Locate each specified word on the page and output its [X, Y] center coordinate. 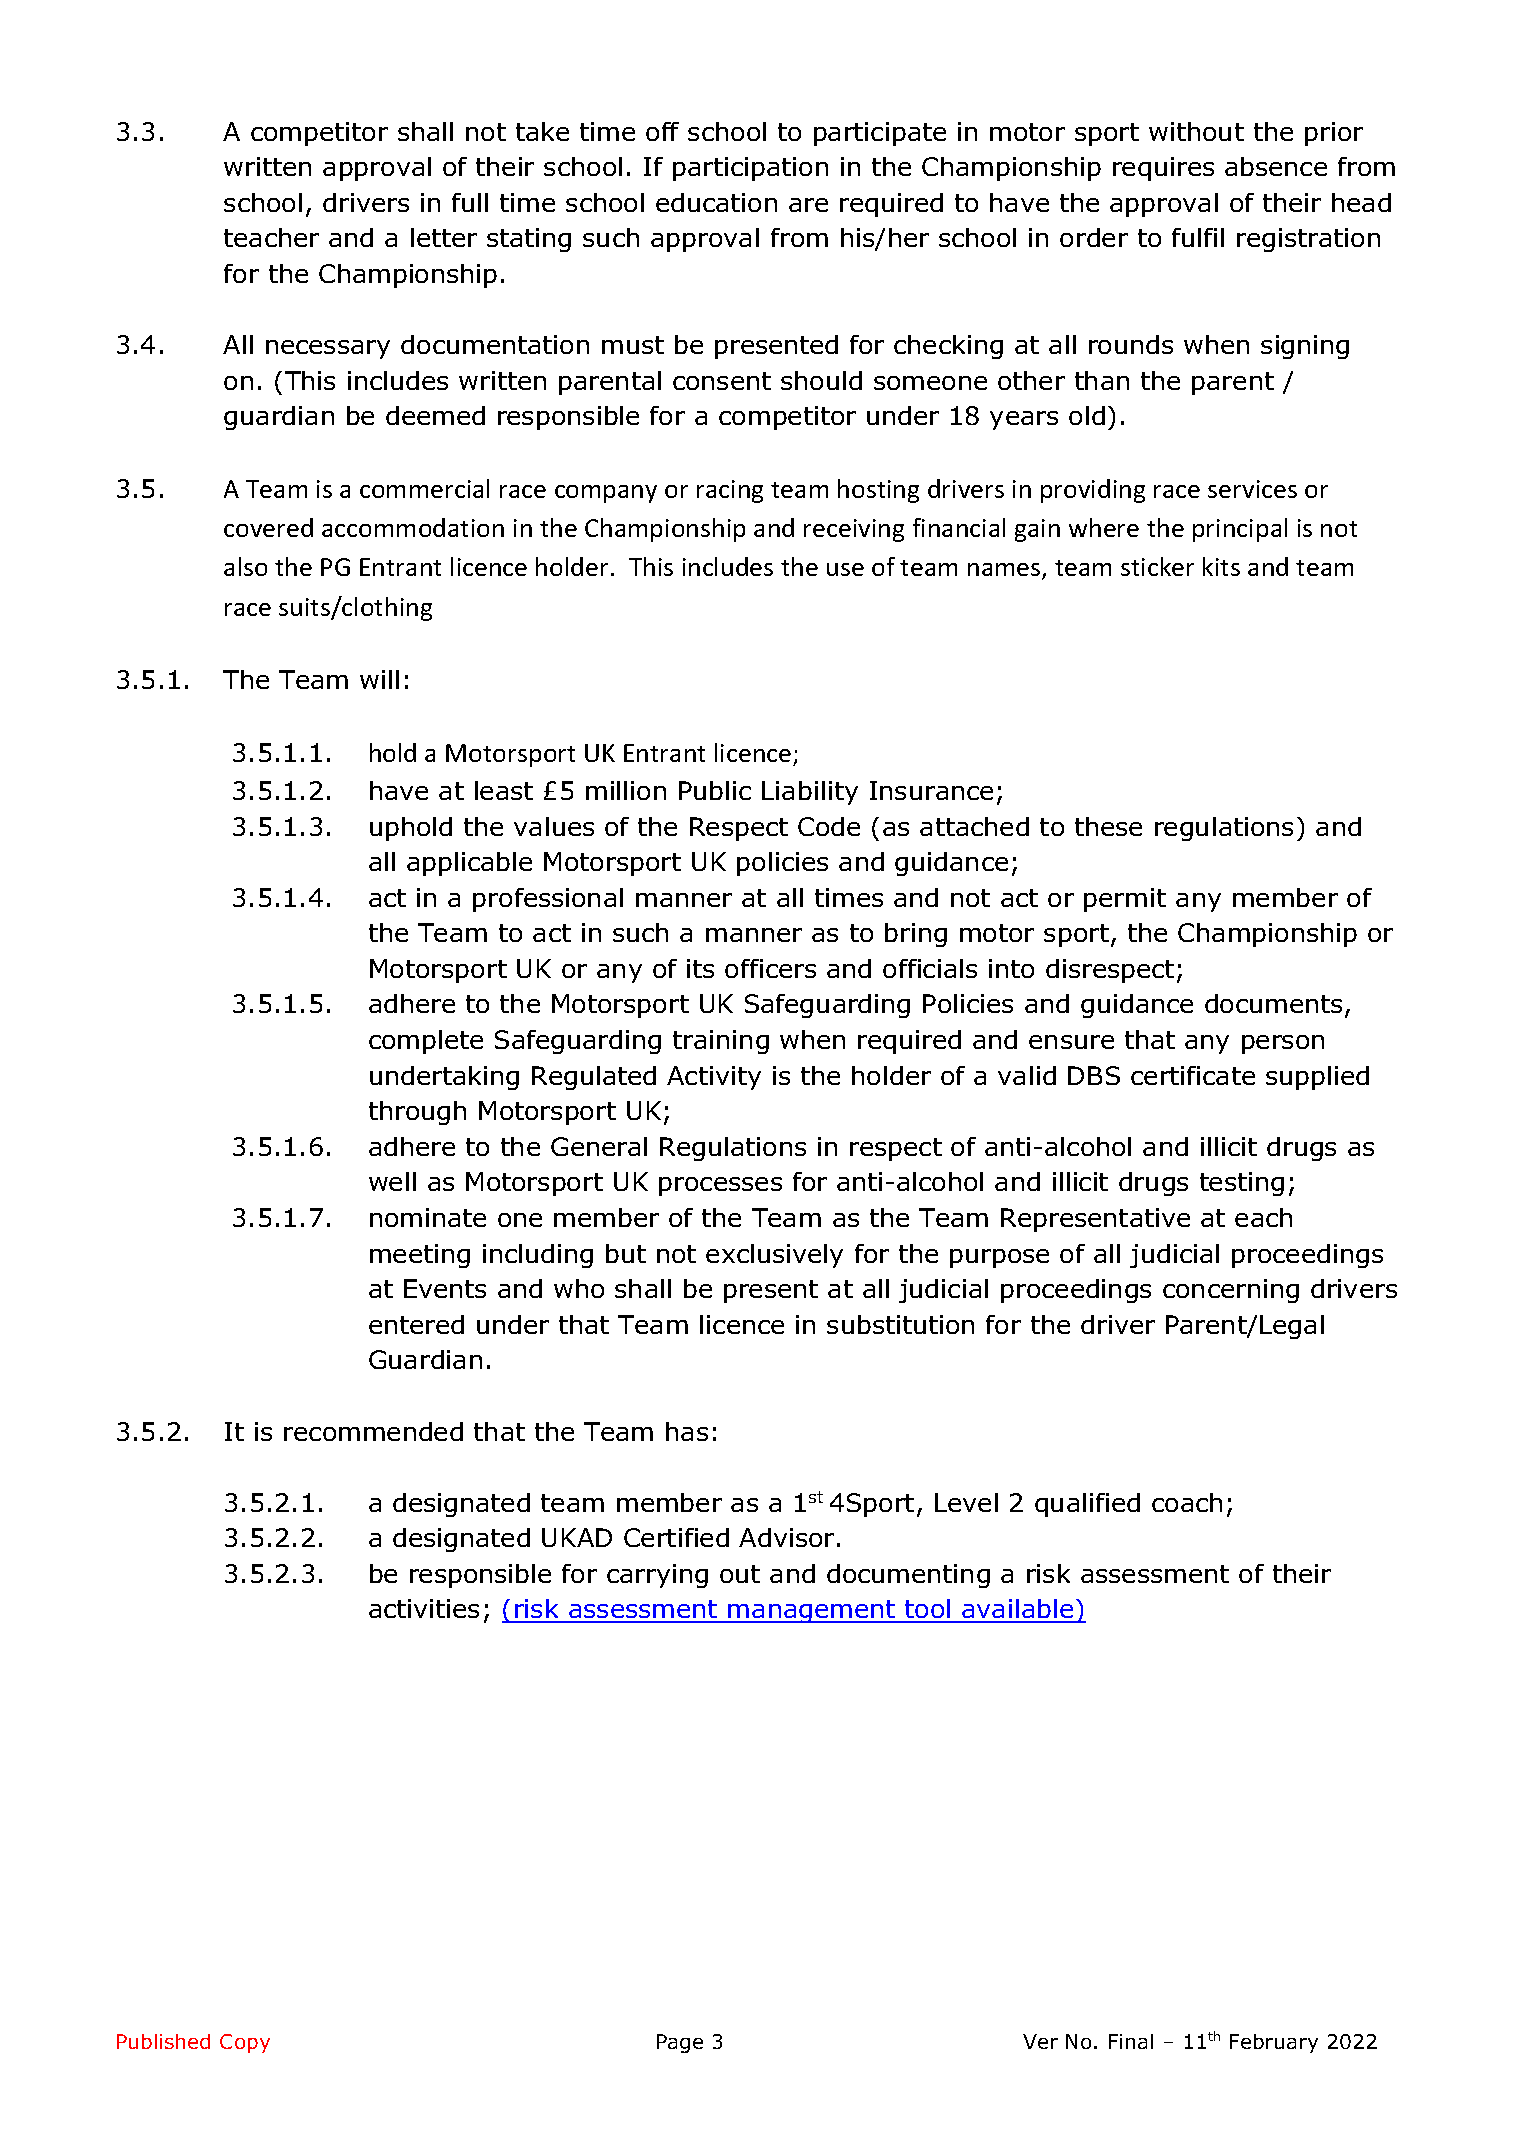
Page [680, 2043]
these [1108, 826]
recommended [373, 1431]
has [687, 1431]
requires [1163, 169]
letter [444, 237]
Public [715, 790]
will [379, 679]
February [1274, 2043]
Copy [245, 2043]
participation [750, 169]
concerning [1231, 1291]
